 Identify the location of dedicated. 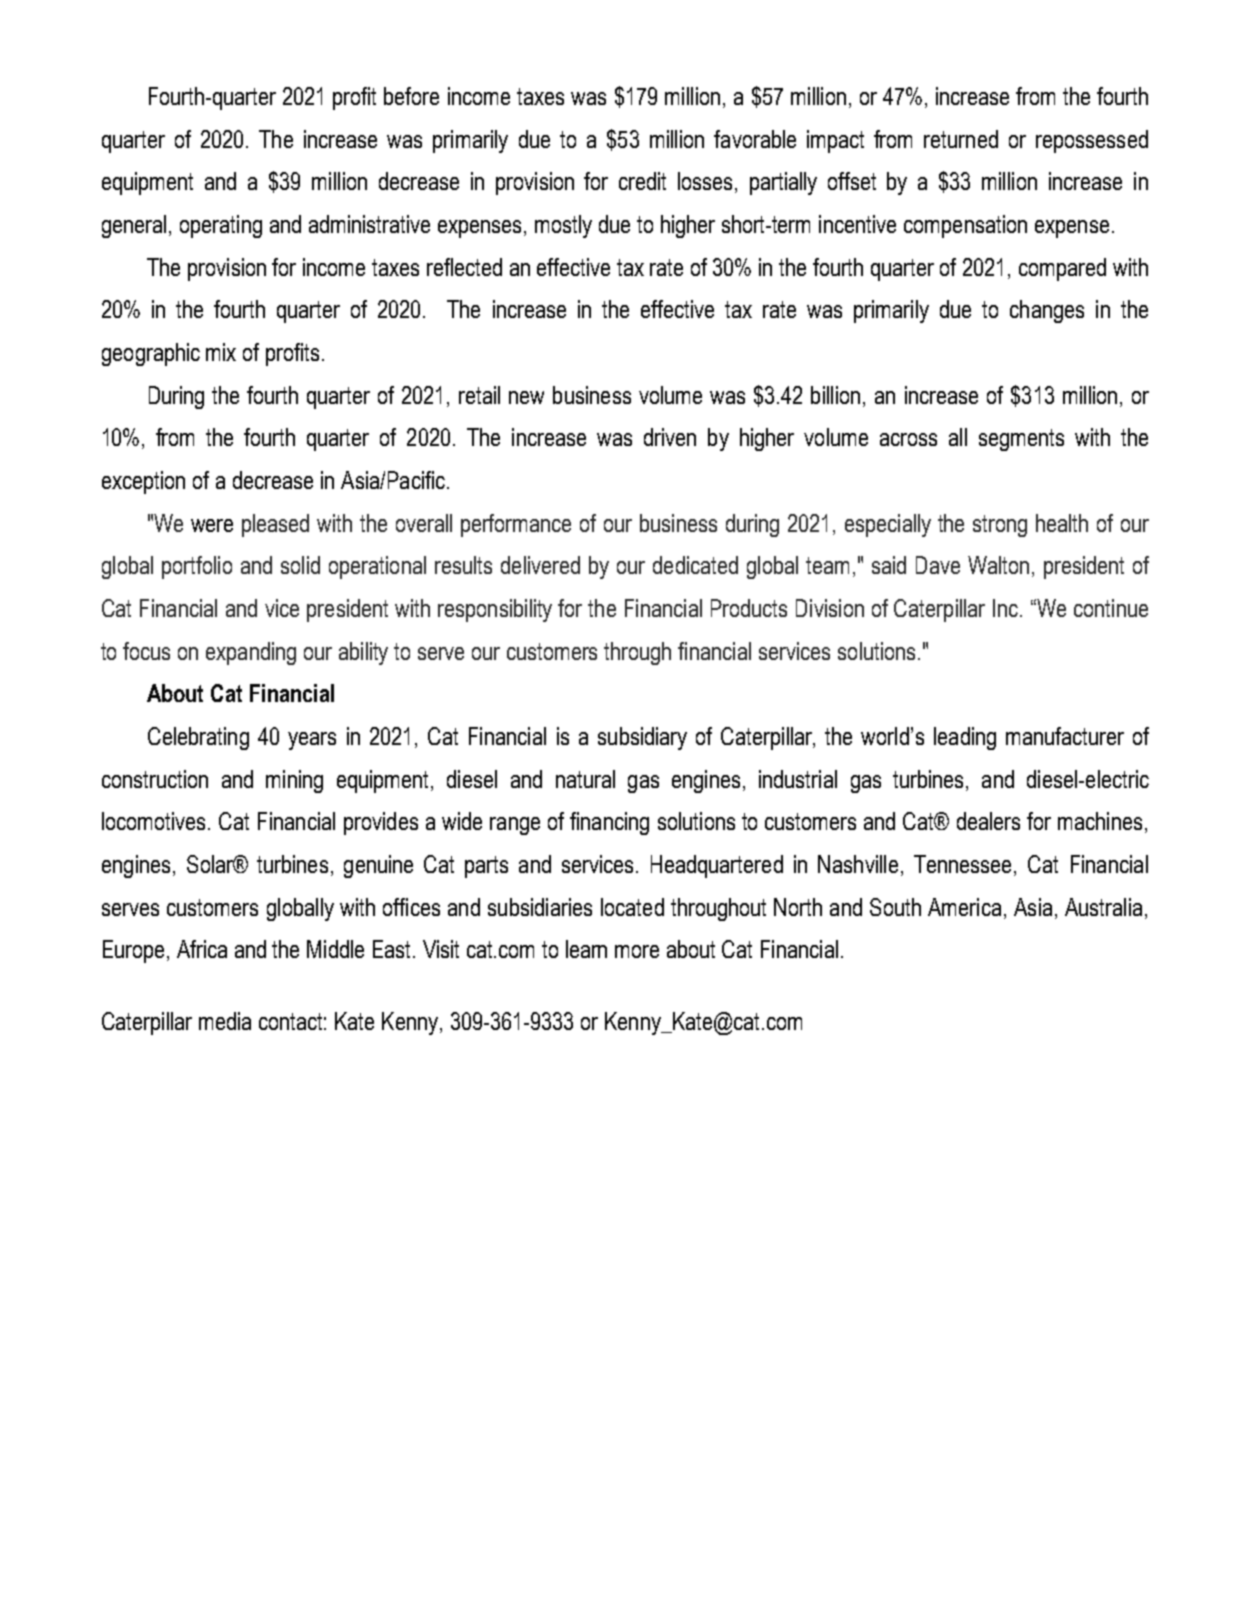
(695, 565).
